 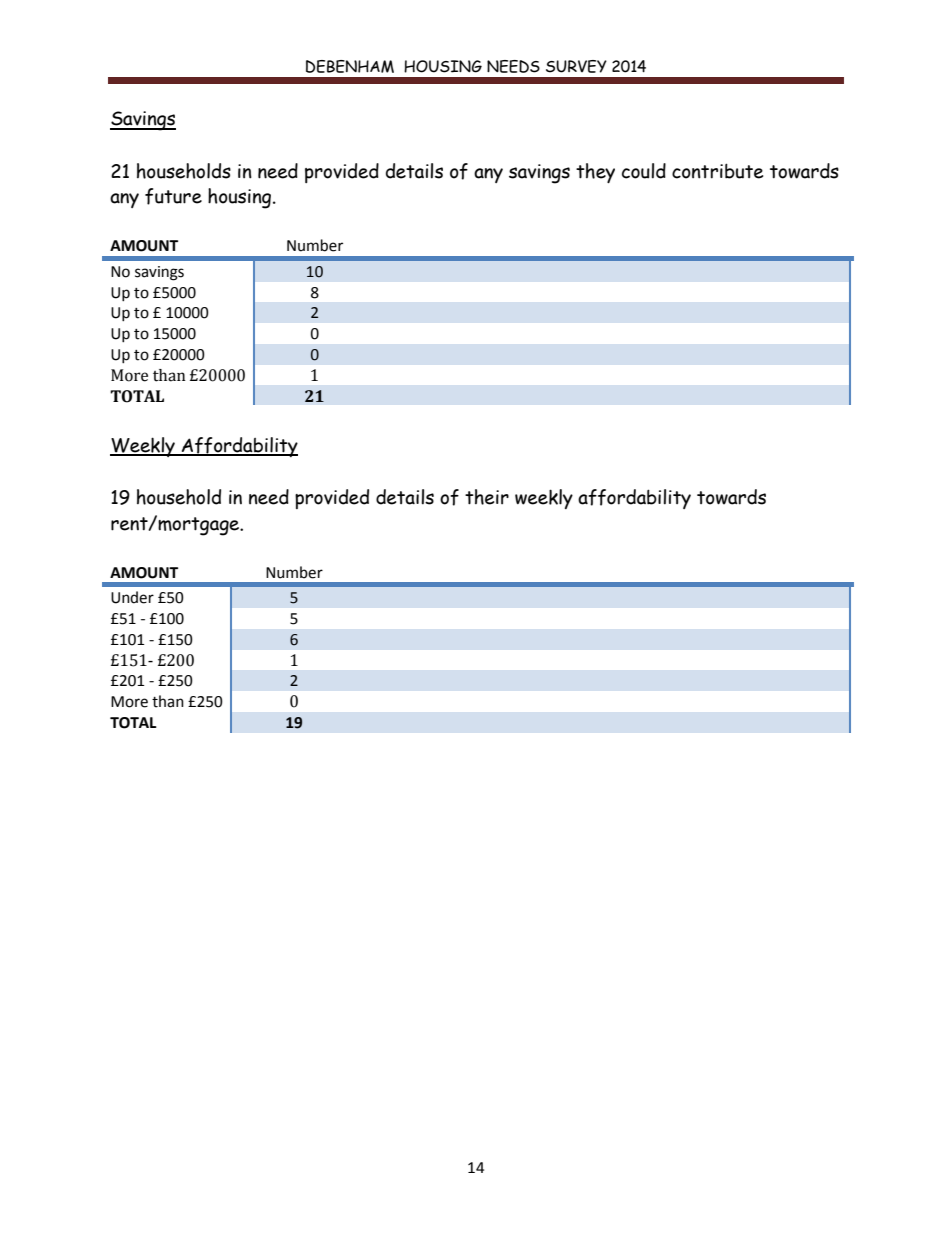 I want to click on contribute, so click(x=717, y=171).
